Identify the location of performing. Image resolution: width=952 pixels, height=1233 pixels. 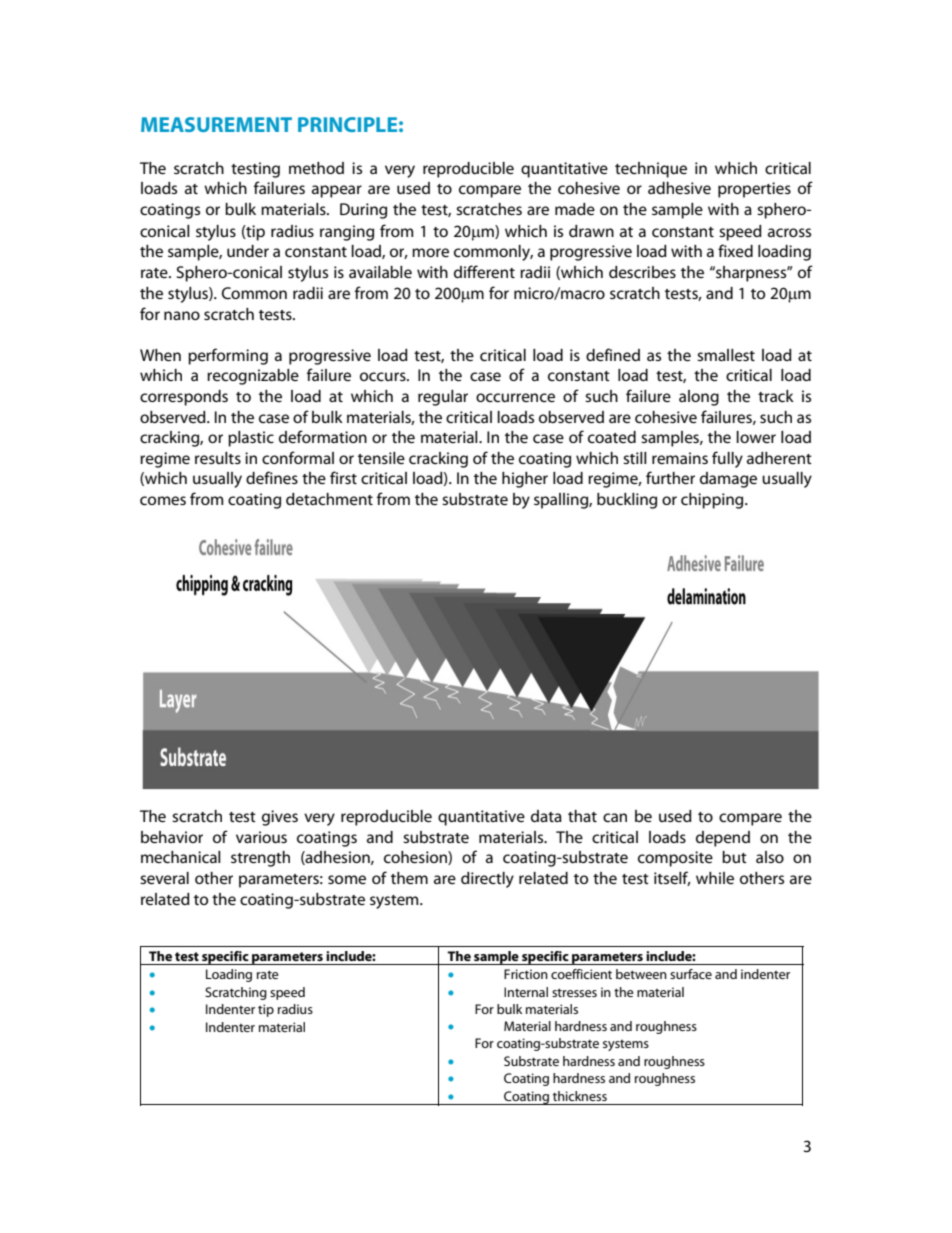
(228, 356).
